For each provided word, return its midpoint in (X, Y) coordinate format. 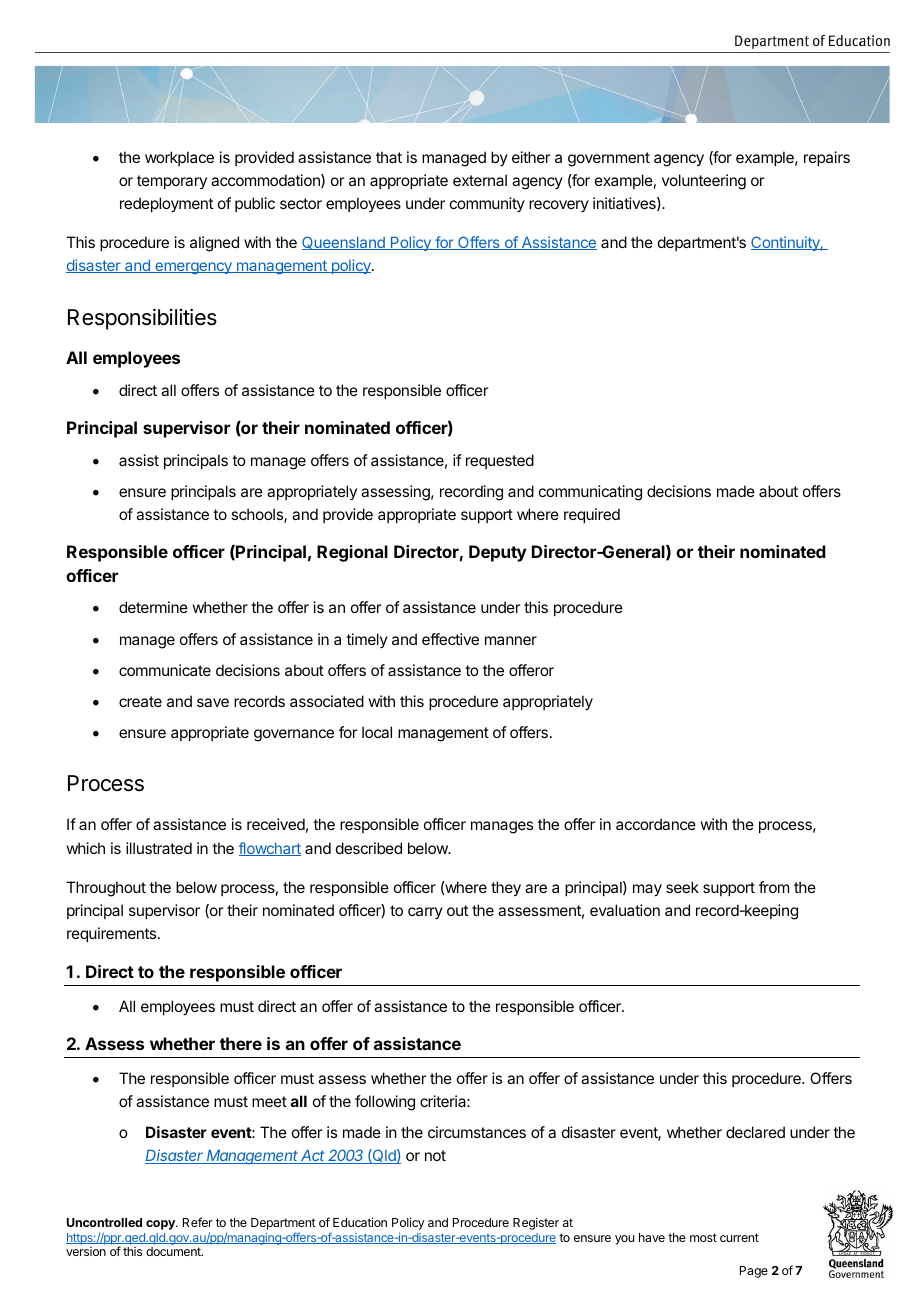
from (774, 887)
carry (425, 913)
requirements (113, 934)
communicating (590, 493)
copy (161, 1225)
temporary (172, 182)
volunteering (704, 182)
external (480, 180)
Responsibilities (142, 319)
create (140, 701)
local (377, 732)
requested (500, 461)
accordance (656, 824)
